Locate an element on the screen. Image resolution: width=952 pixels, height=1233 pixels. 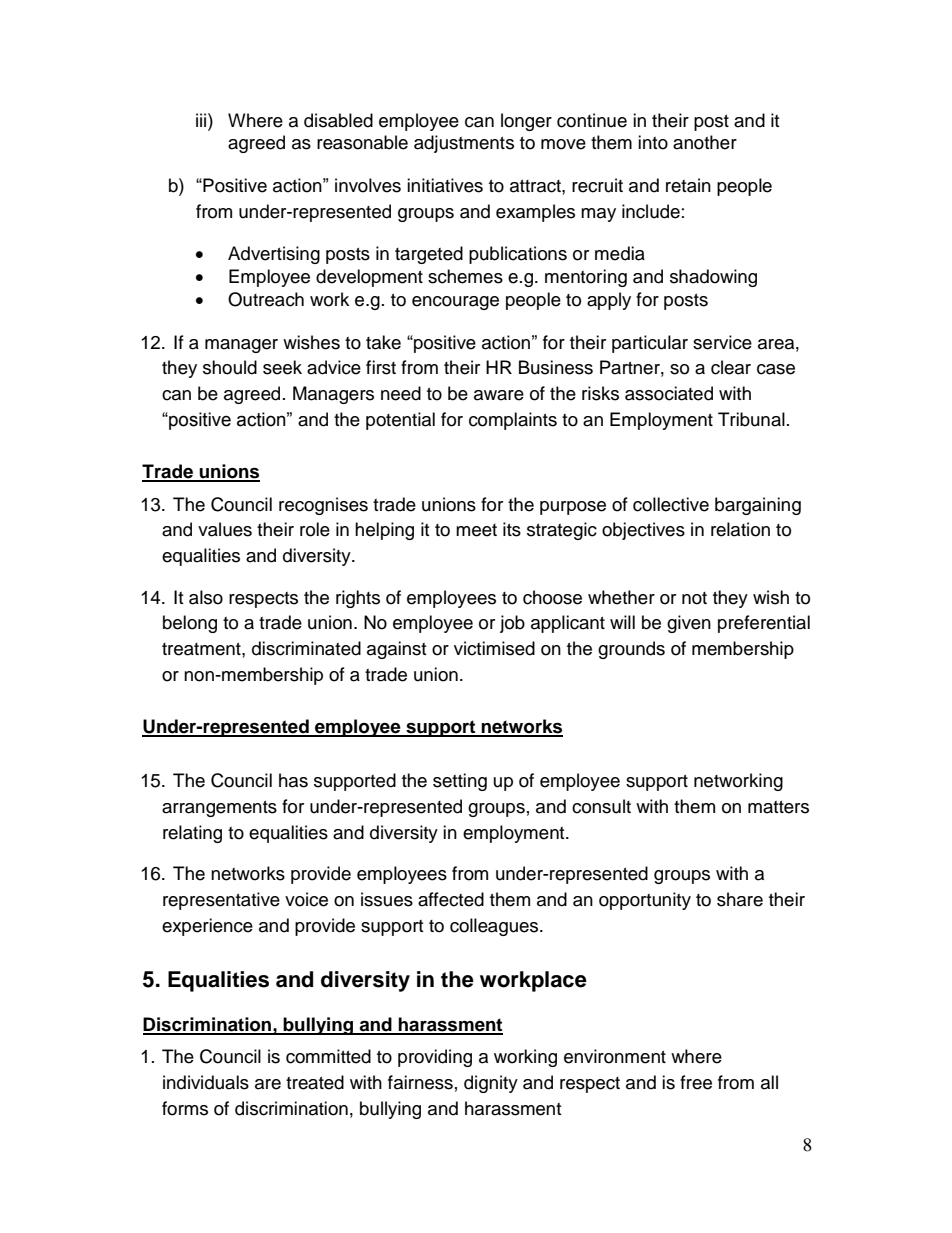
also is located at coordinates (206, 597).
